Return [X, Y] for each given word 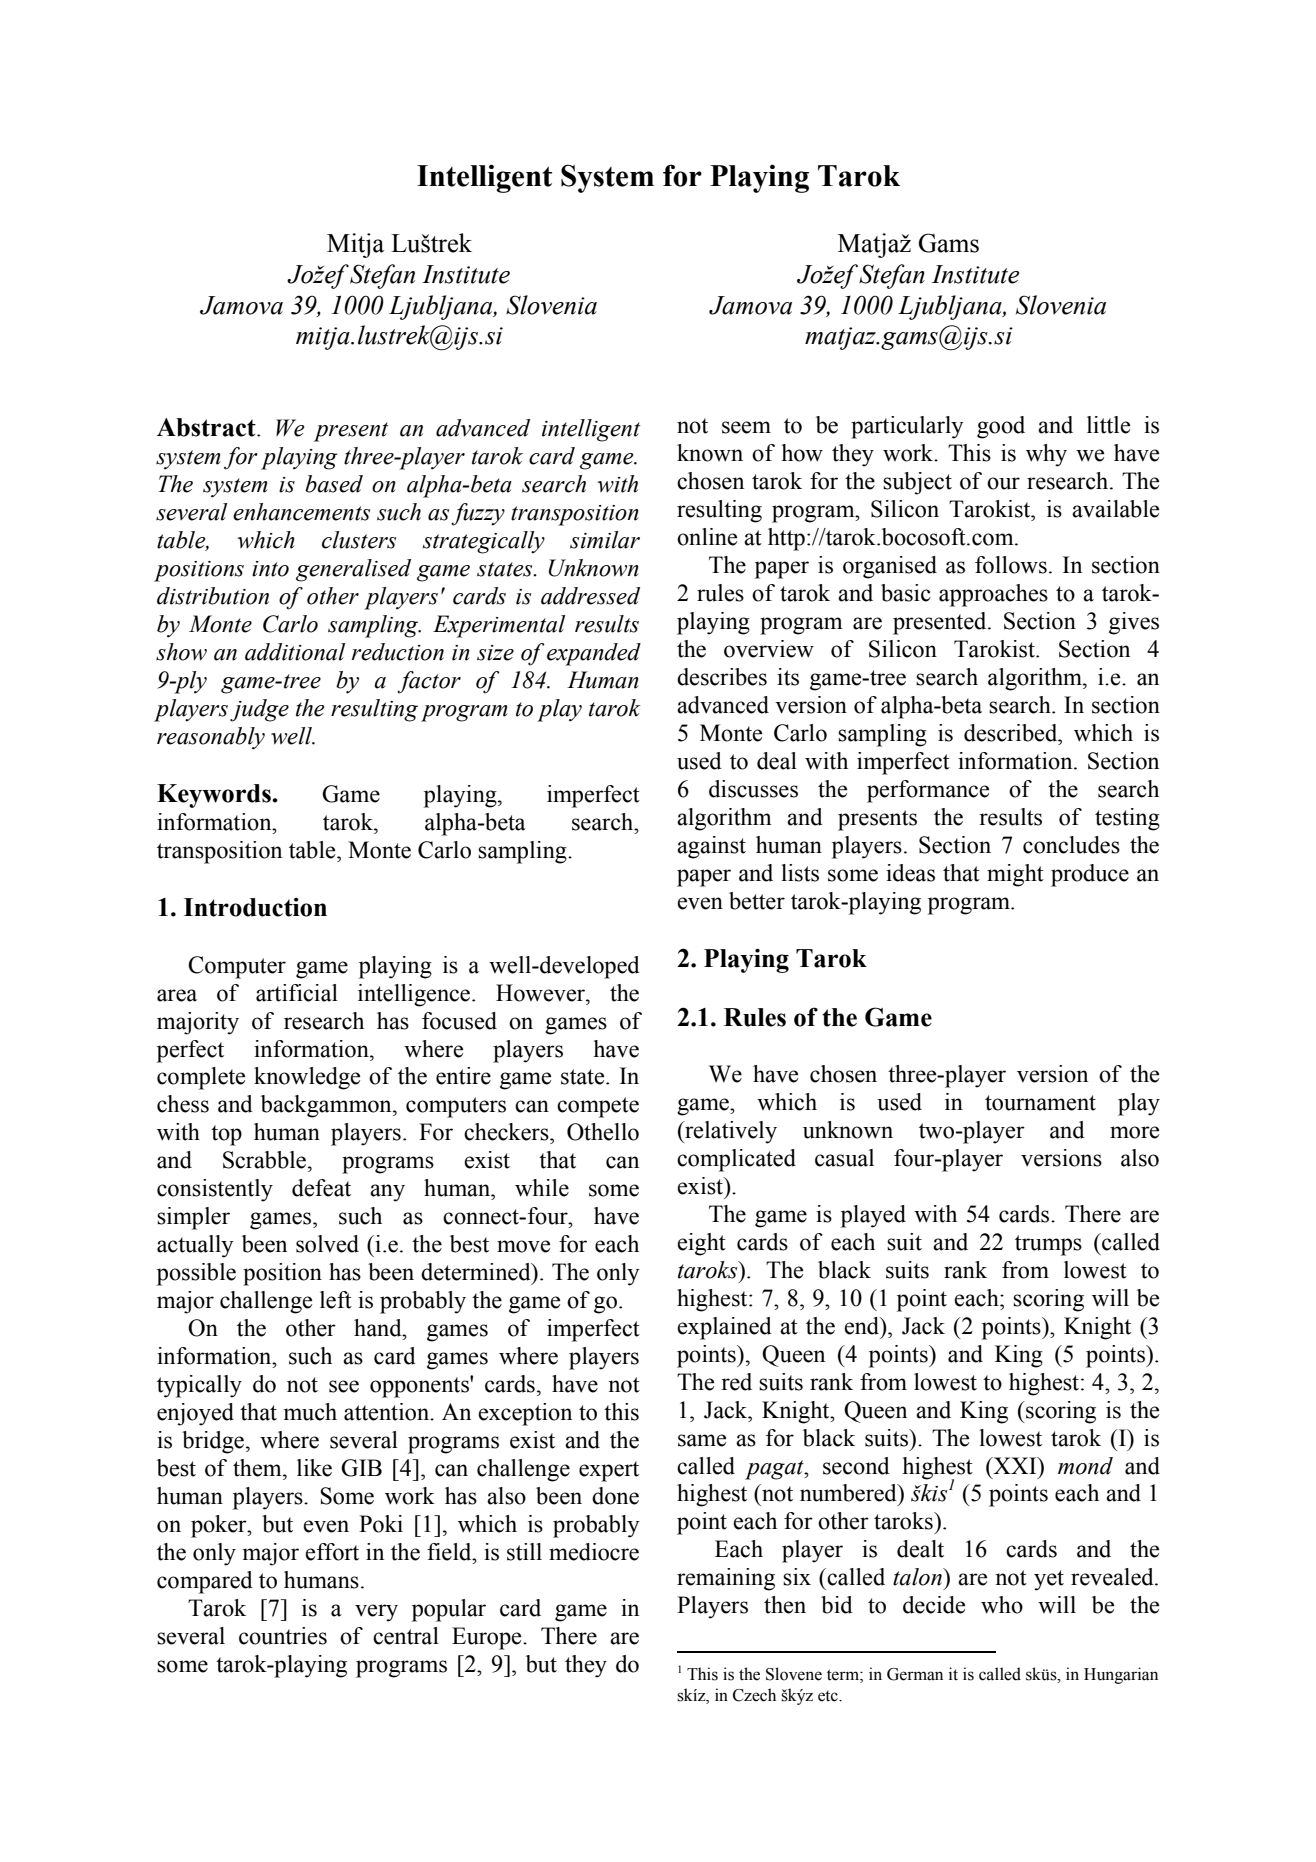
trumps [1048, 1245]
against [711, 847]
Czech [754, 1695]
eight [701, 1244]
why [1046, 455]
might [1015, 875]
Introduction [255, 907]
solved [327, 1244]
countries [283, 1636]
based [334, 484]
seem [746, 427]
